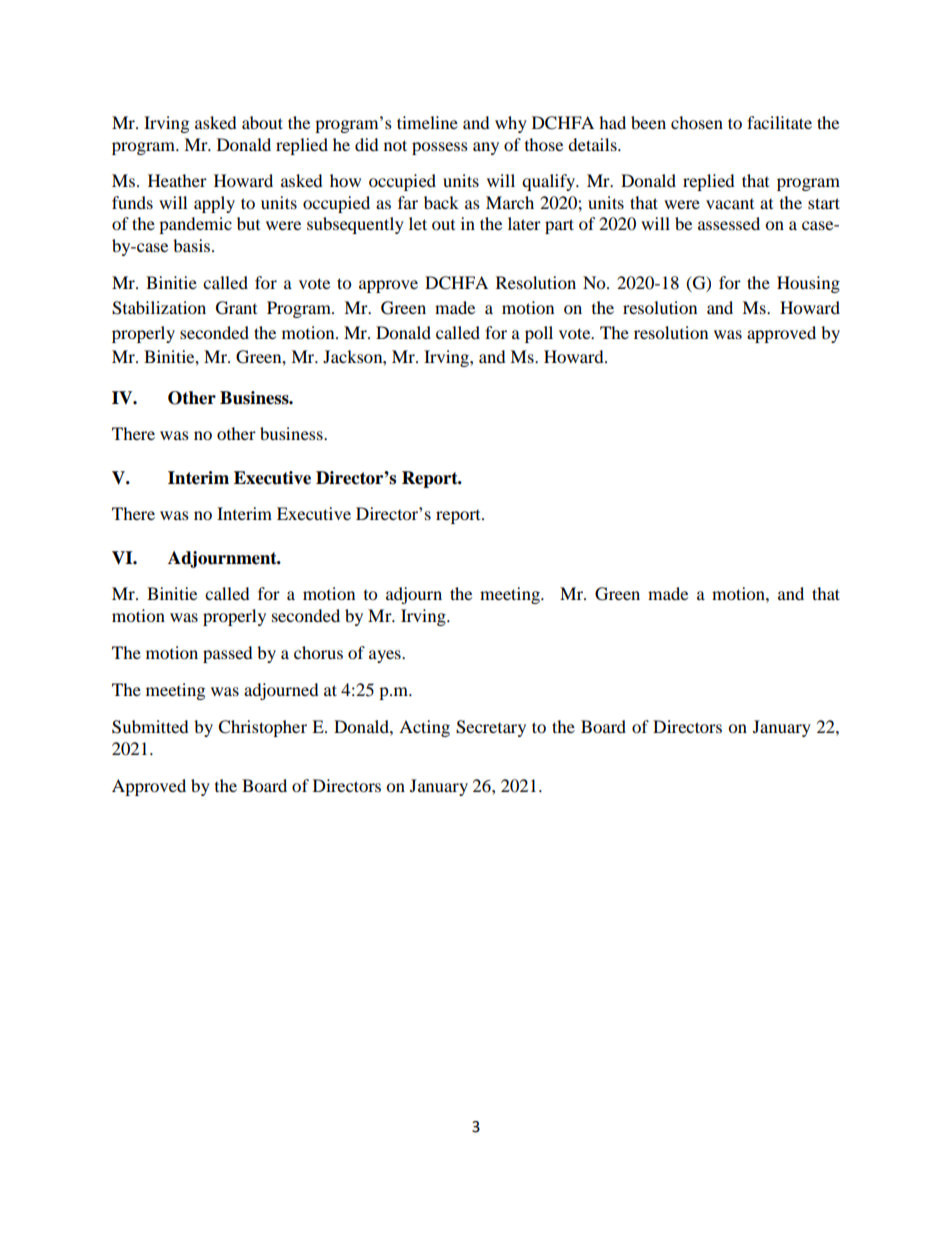 The image size is (952, 1233). Describe the element at coordinates (539, 334) in the screenshot. I see `poll` at that location.
